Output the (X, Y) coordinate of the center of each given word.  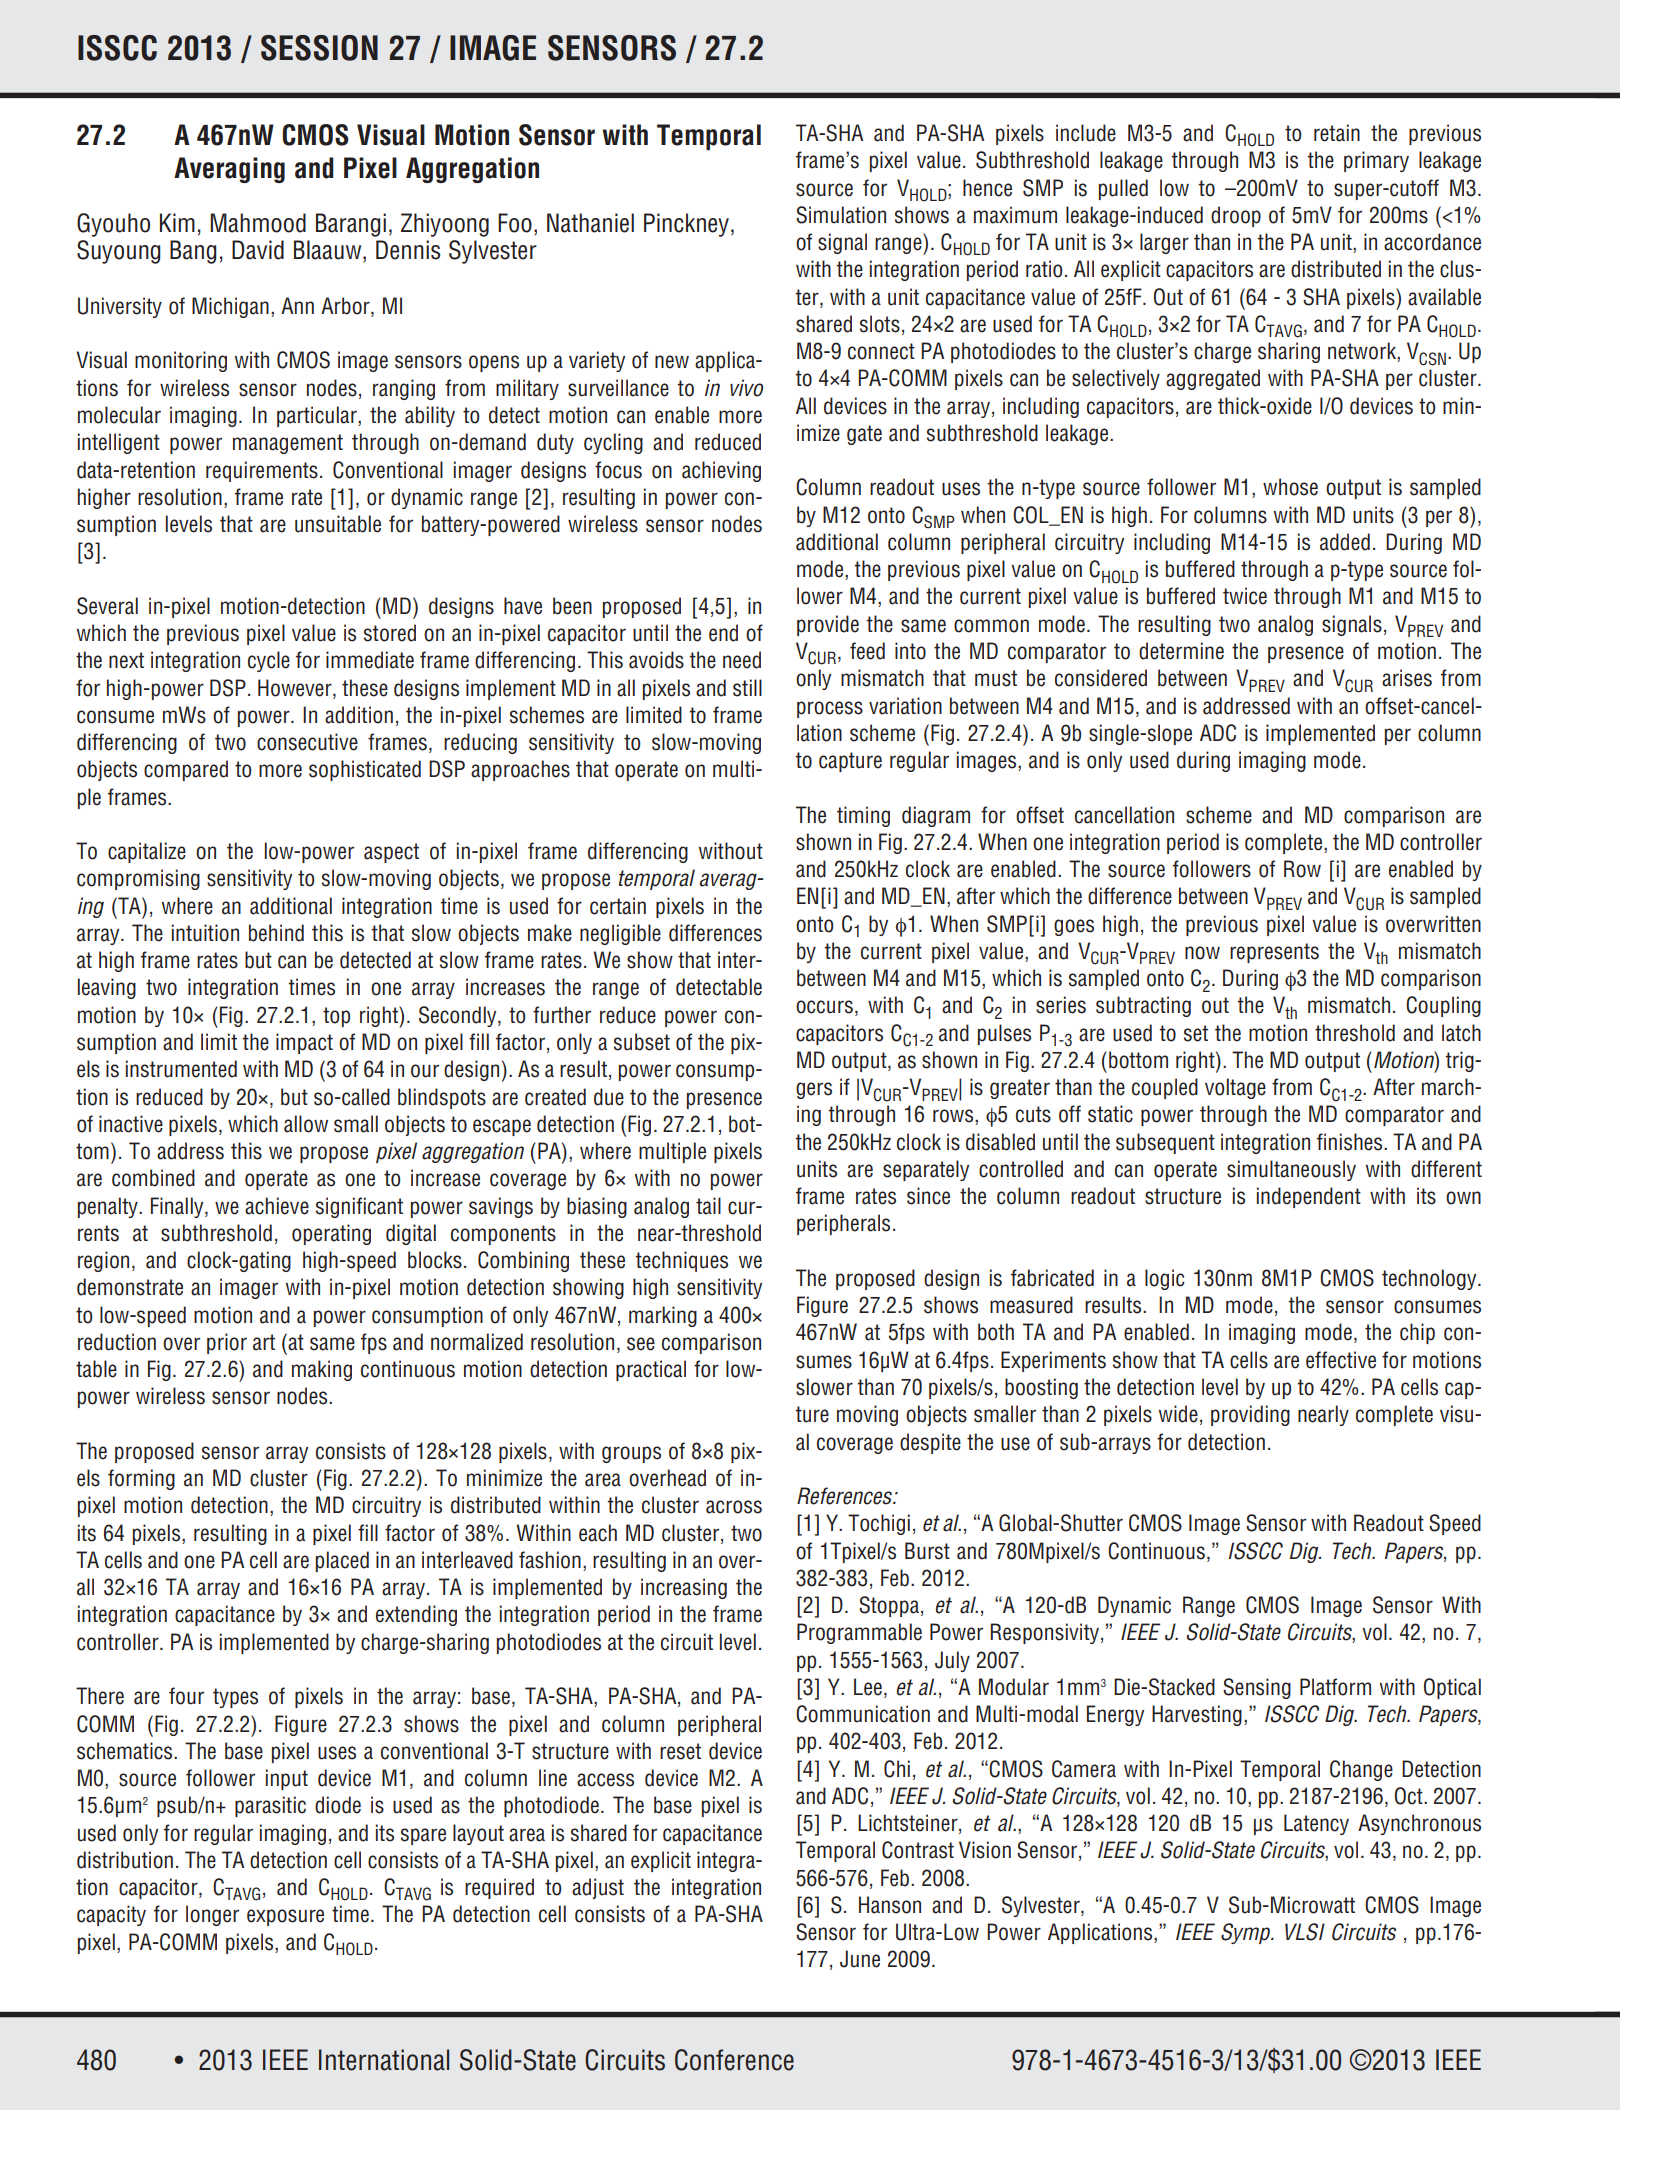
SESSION (319, 48)
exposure (285, 1917)
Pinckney (686, 225)
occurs (824, 1007)
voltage (1235, 1088)
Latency (1316, 1824)
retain (1337, 133)
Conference (734, 2060)
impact (304, 1043)
